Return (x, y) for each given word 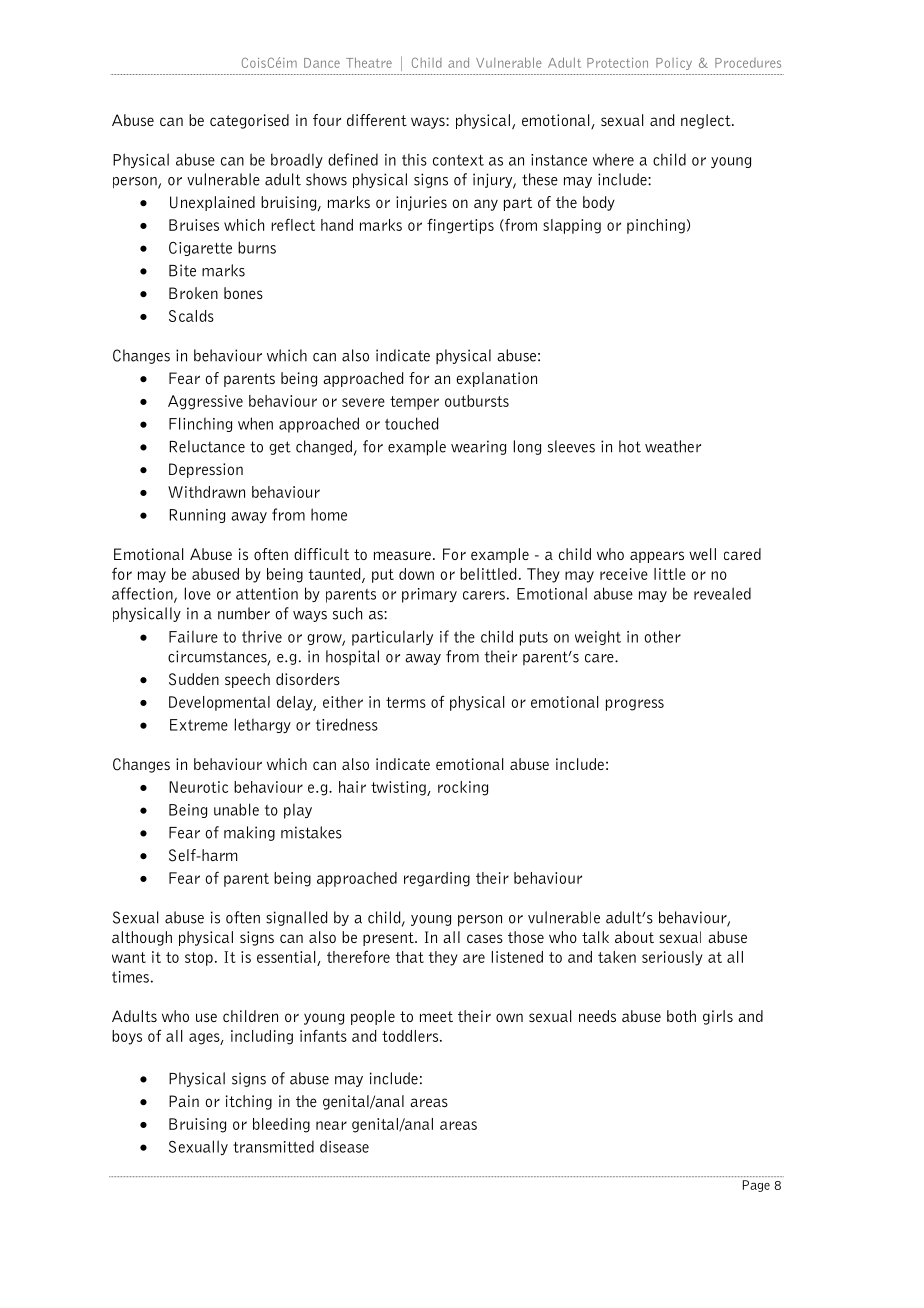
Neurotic (198, 787)
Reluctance (207, 446)
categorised (249, 121)
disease (344, 1146)
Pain (184, 1101)
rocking (463, 788)
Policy (674, 64)
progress (635, 705)
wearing (478, 447)
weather (673, 446)
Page (756, 1186)
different (377, 120)
